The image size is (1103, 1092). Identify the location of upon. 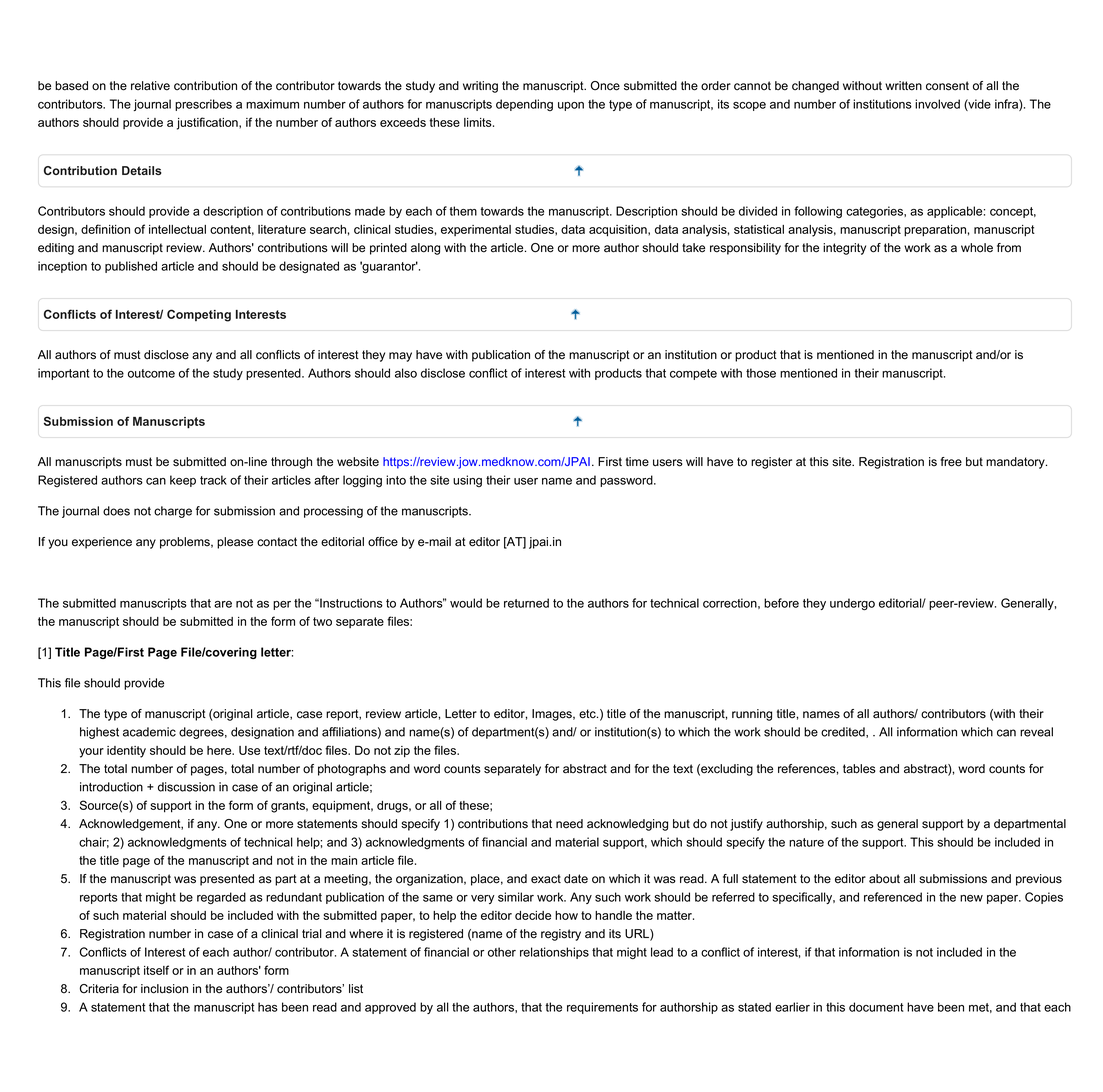
(571, 106).
